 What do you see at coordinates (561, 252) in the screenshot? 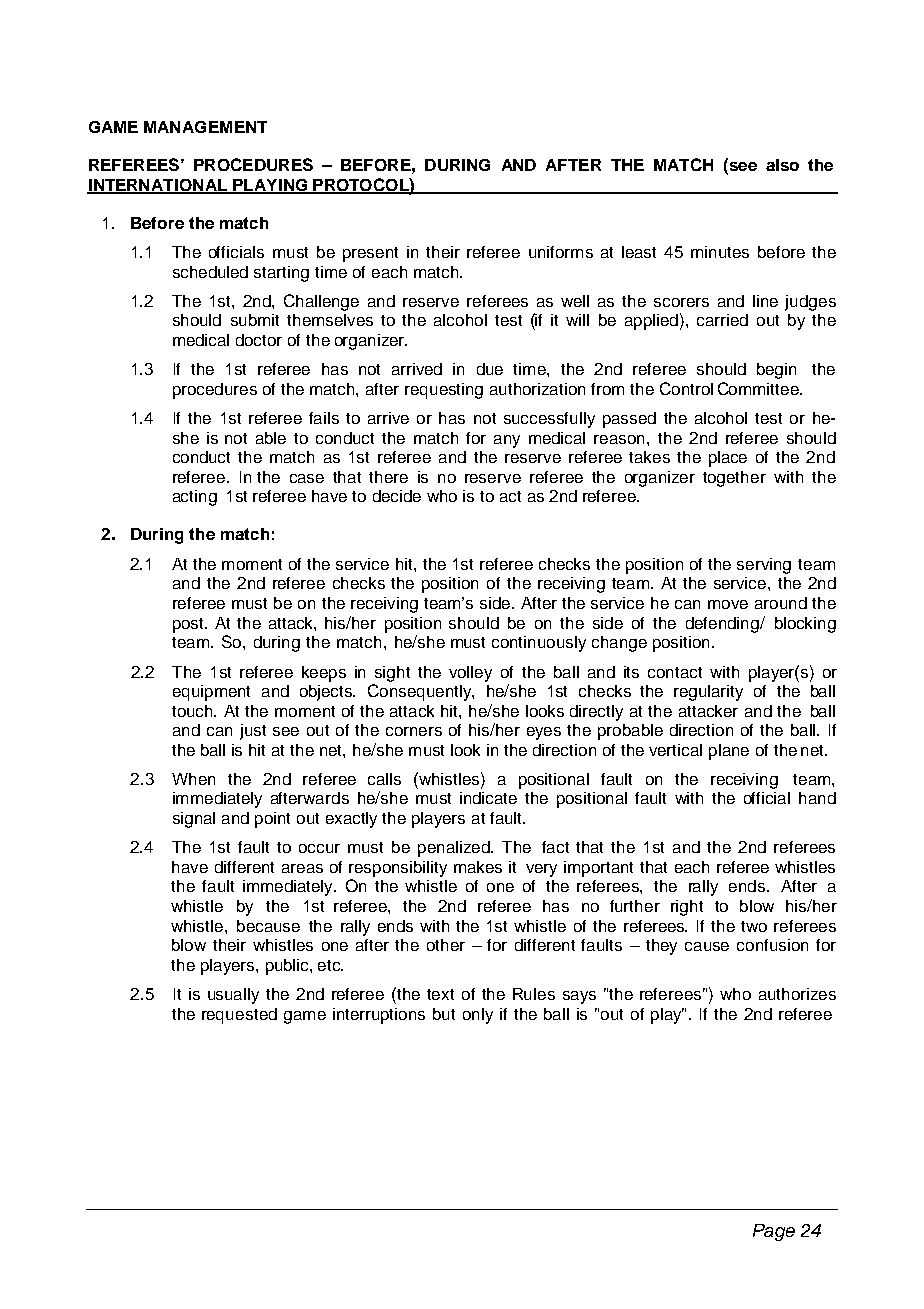
I see `uniforms` at bounding box center [561, 252].
